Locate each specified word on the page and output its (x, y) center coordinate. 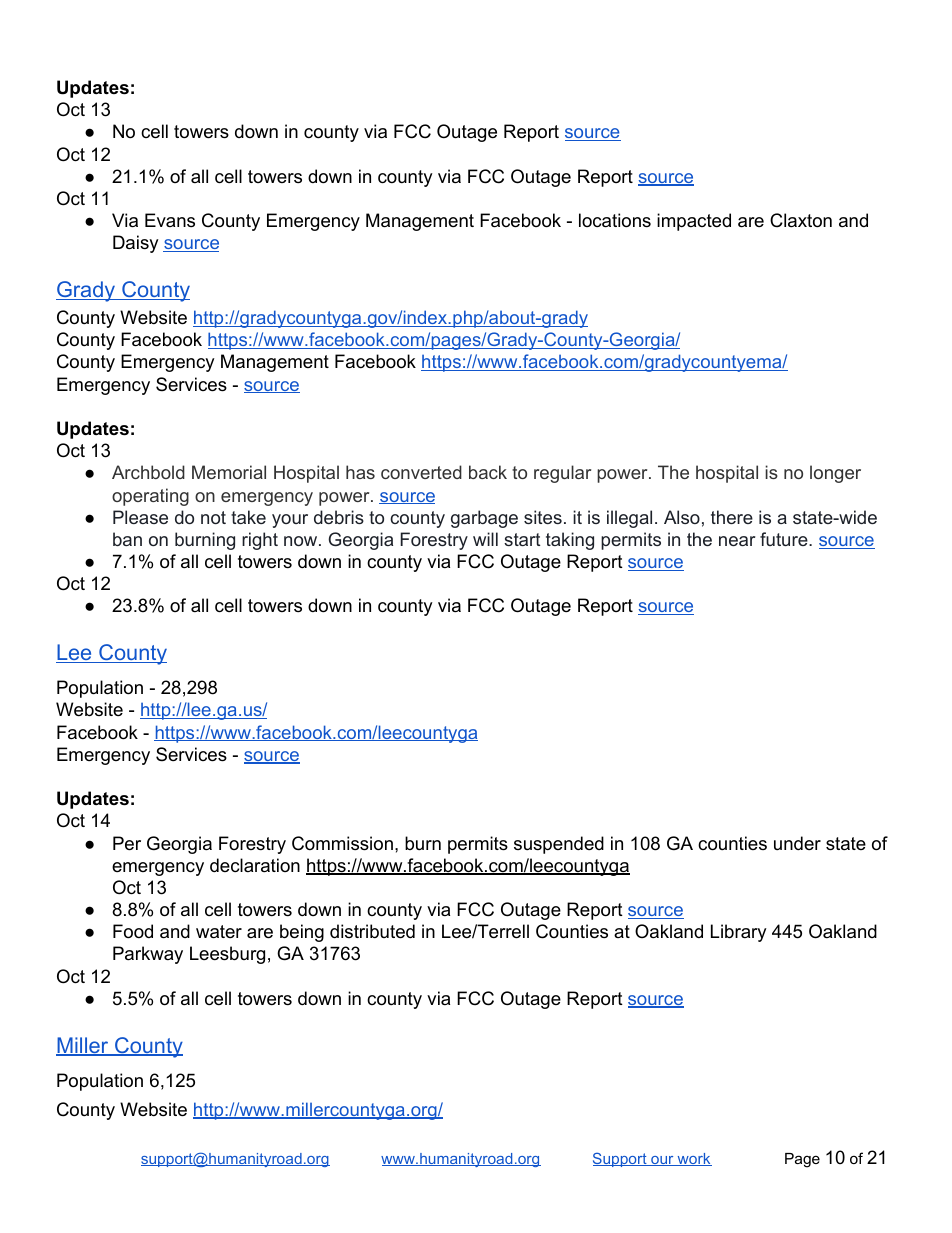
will (485, 539)
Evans (170, 220)
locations (615, 220)
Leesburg (227, 955)
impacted (694, 222)
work (693, 1159)
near (737, 541)
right (260, 541)
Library (739, 933)
